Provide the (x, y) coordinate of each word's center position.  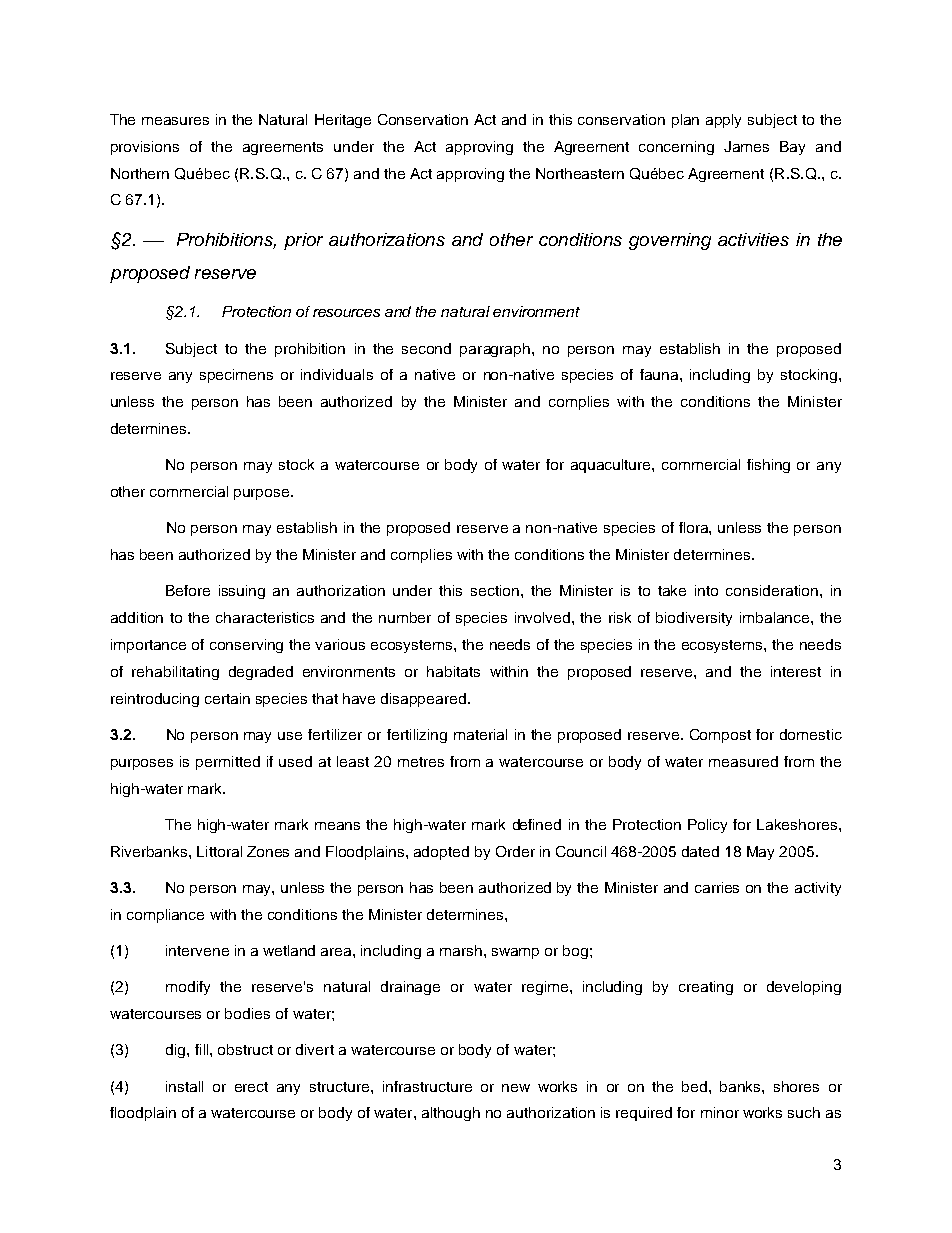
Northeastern (580, 173)
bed (696, 1086)
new (516, 1088)
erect (251, 1087)
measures (175, 121)
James (746, 146)
